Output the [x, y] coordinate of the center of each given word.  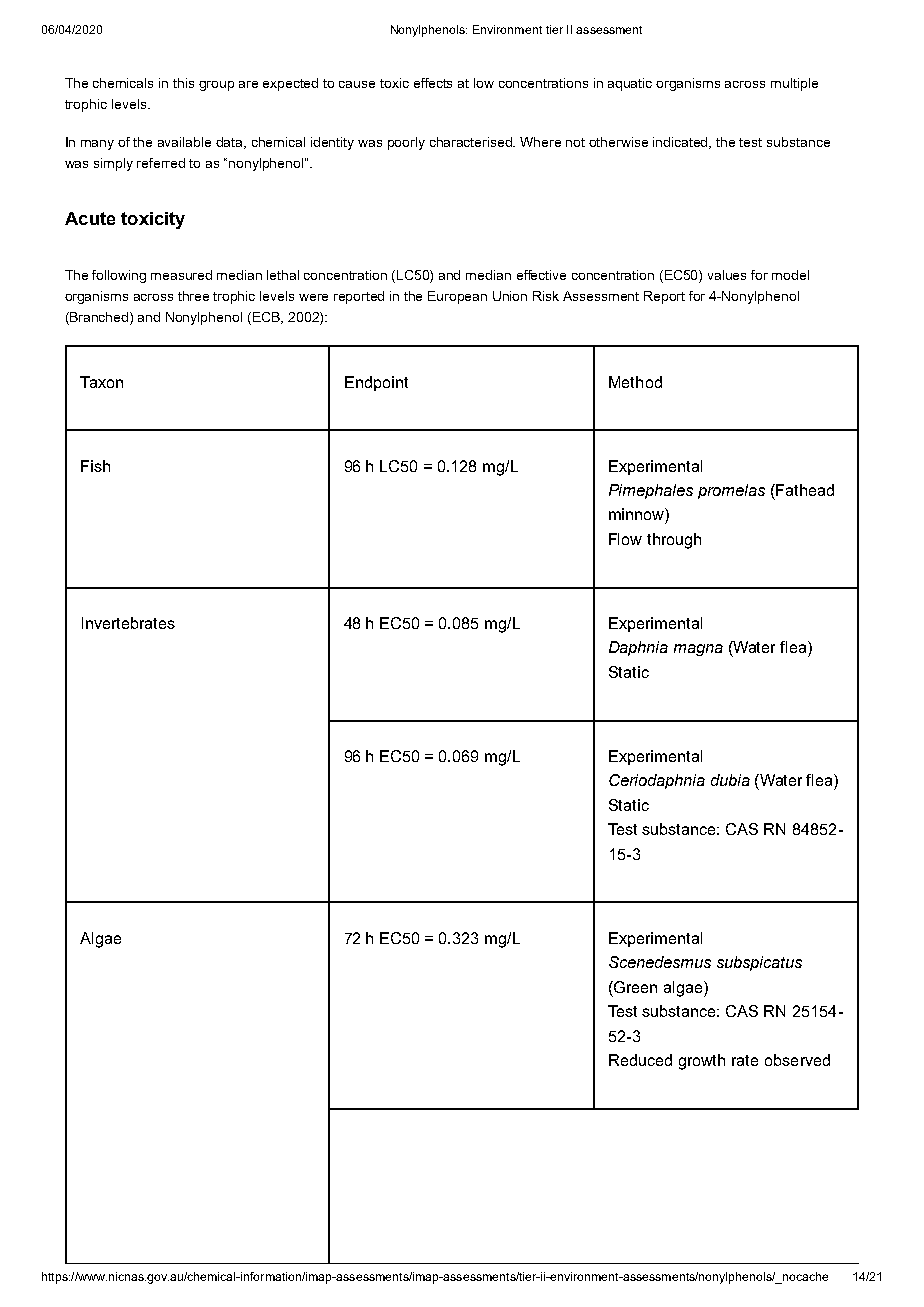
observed [797, 1060]
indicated [682, 143]
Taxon [101, 382]
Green [634, 987]
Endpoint [376, 383]
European [457, 297]
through [674, 541]
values [727, 275]
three [193, 296]
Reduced [640, 1060]
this [183, 83]
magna [698, 650]
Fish [95, 466]
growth [702, 1062]
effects [433, 83]
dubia [730, 780]
